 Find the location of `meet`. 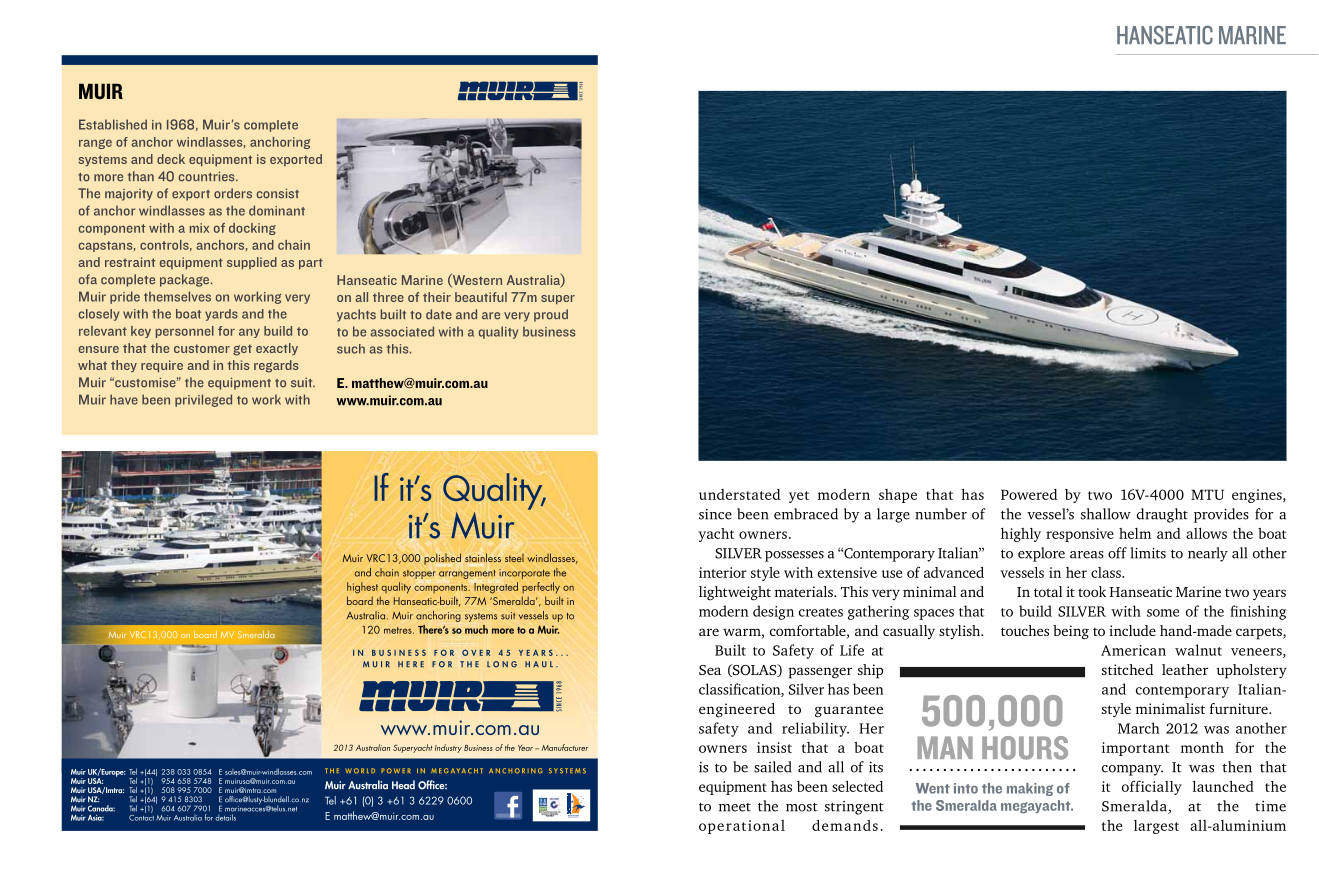

meet is located at coordinates (735, 807).
